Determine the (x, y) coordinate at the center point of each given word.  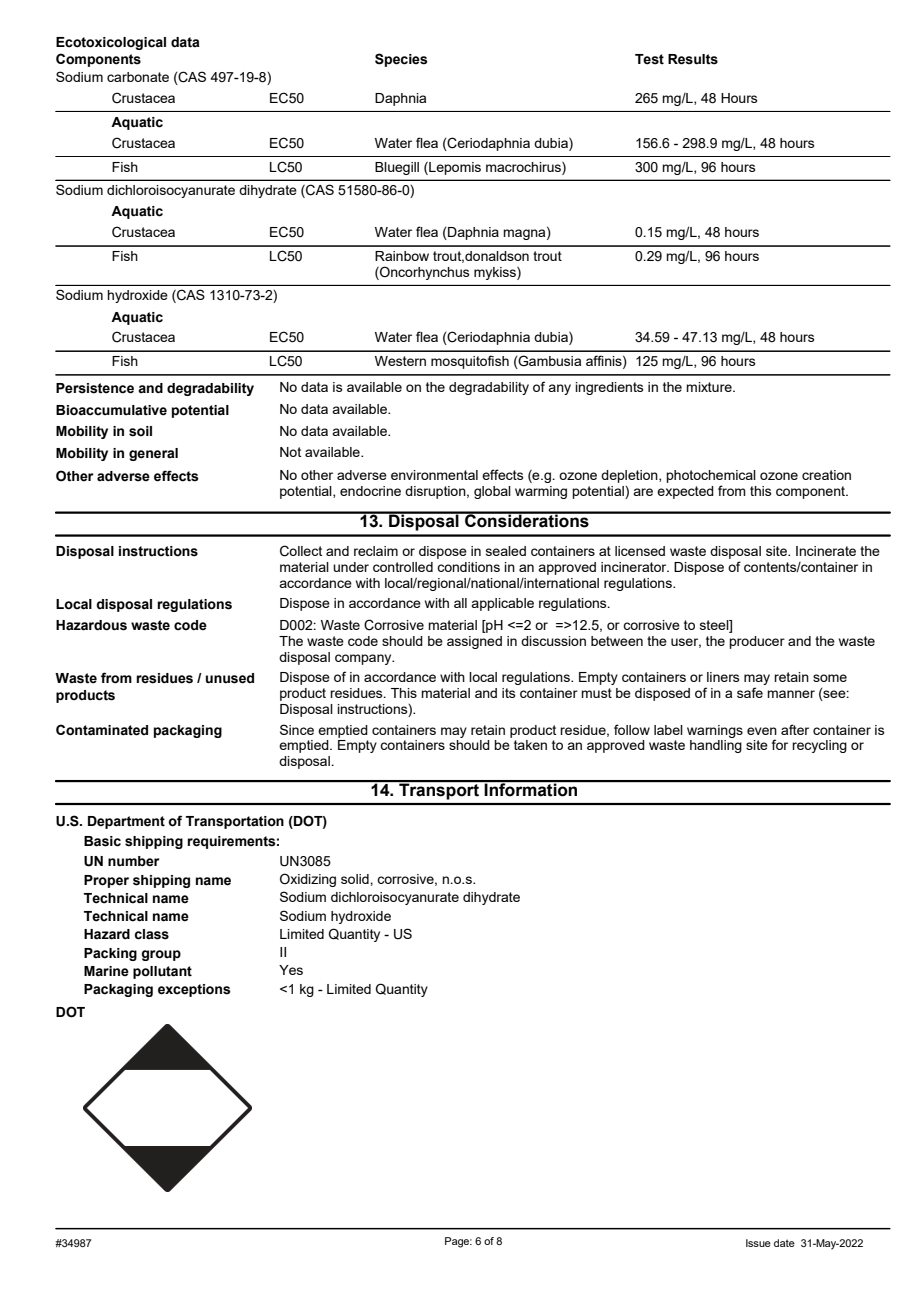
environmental (434, 475)
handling (716, 746)
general (153, 454)
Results (693, 59)
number (133, 861)
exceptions (194, 990)
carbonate (138, 77)
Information (531, 789)
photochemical (711, 478)
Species (401, 60)
